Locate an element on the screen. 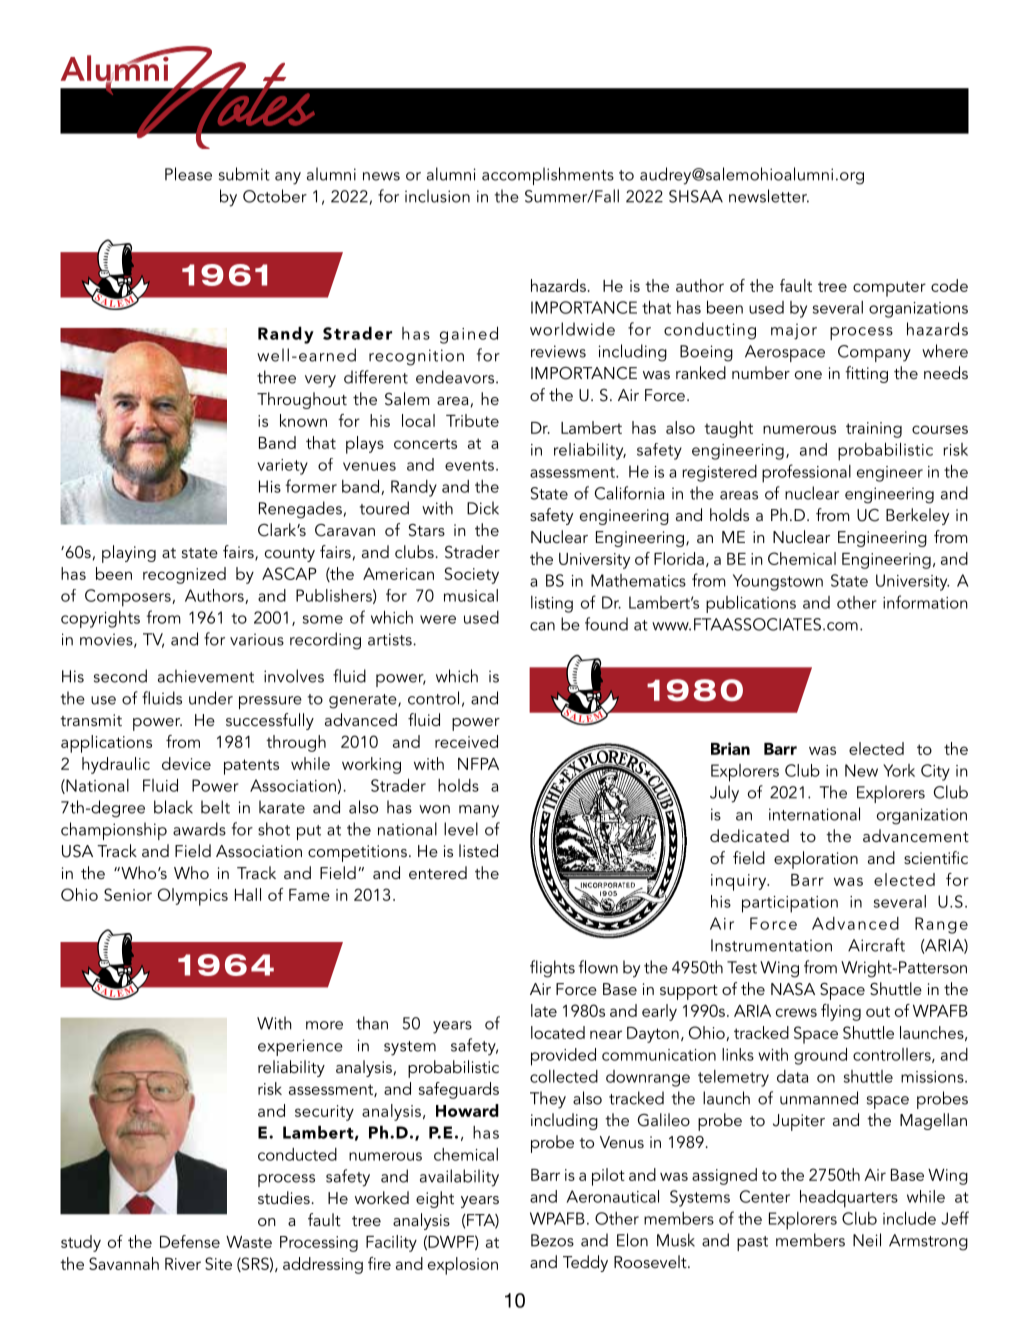 The width and height of the screenshot is (1029, 1331). Neil is located at coordinates (867, 1240).
